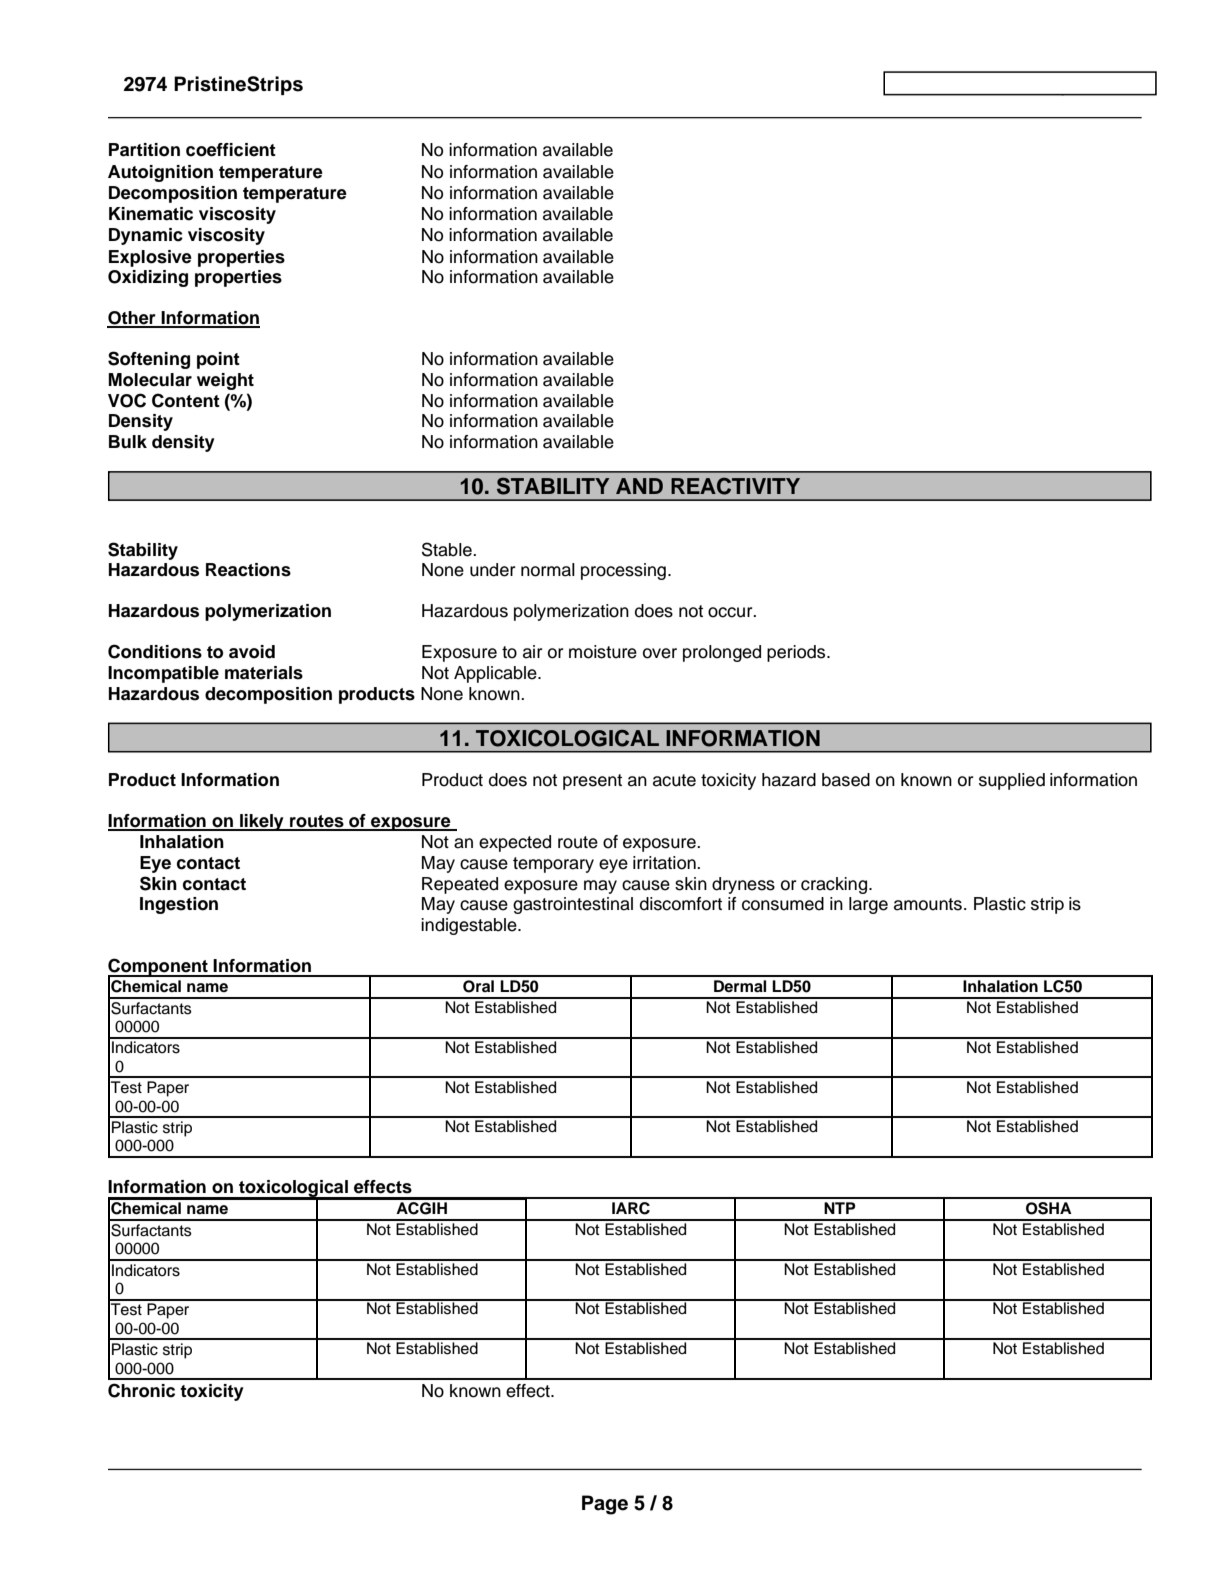  What do you see at coordinates (1012, 781) in the screenshot?
I see `supplied` at bounding box center [1012, 781].
